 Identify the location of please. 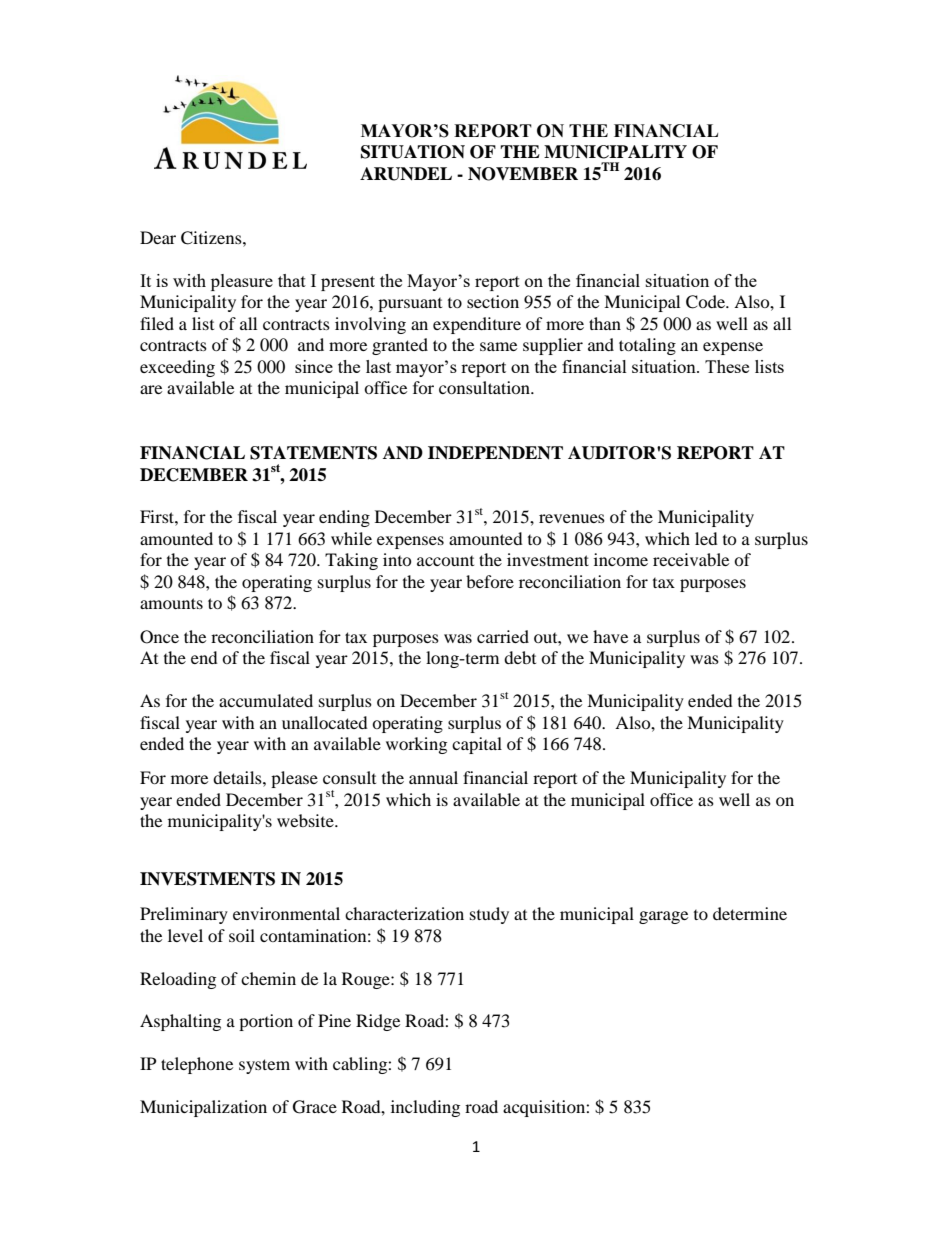
(294, 779).
